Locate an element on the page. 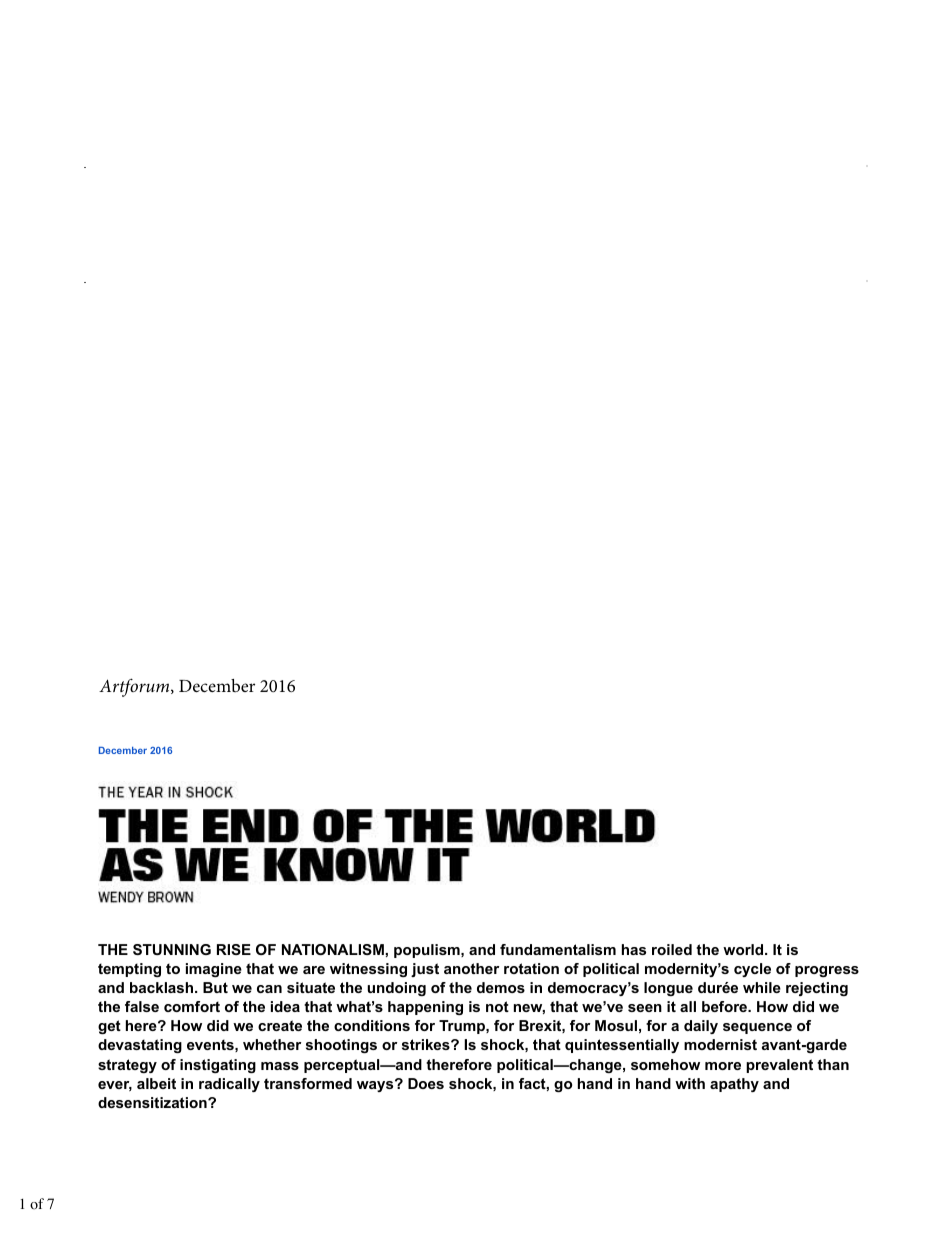 The image size is (952, 1233). STUNNING is located at coordinates (172, 949).
